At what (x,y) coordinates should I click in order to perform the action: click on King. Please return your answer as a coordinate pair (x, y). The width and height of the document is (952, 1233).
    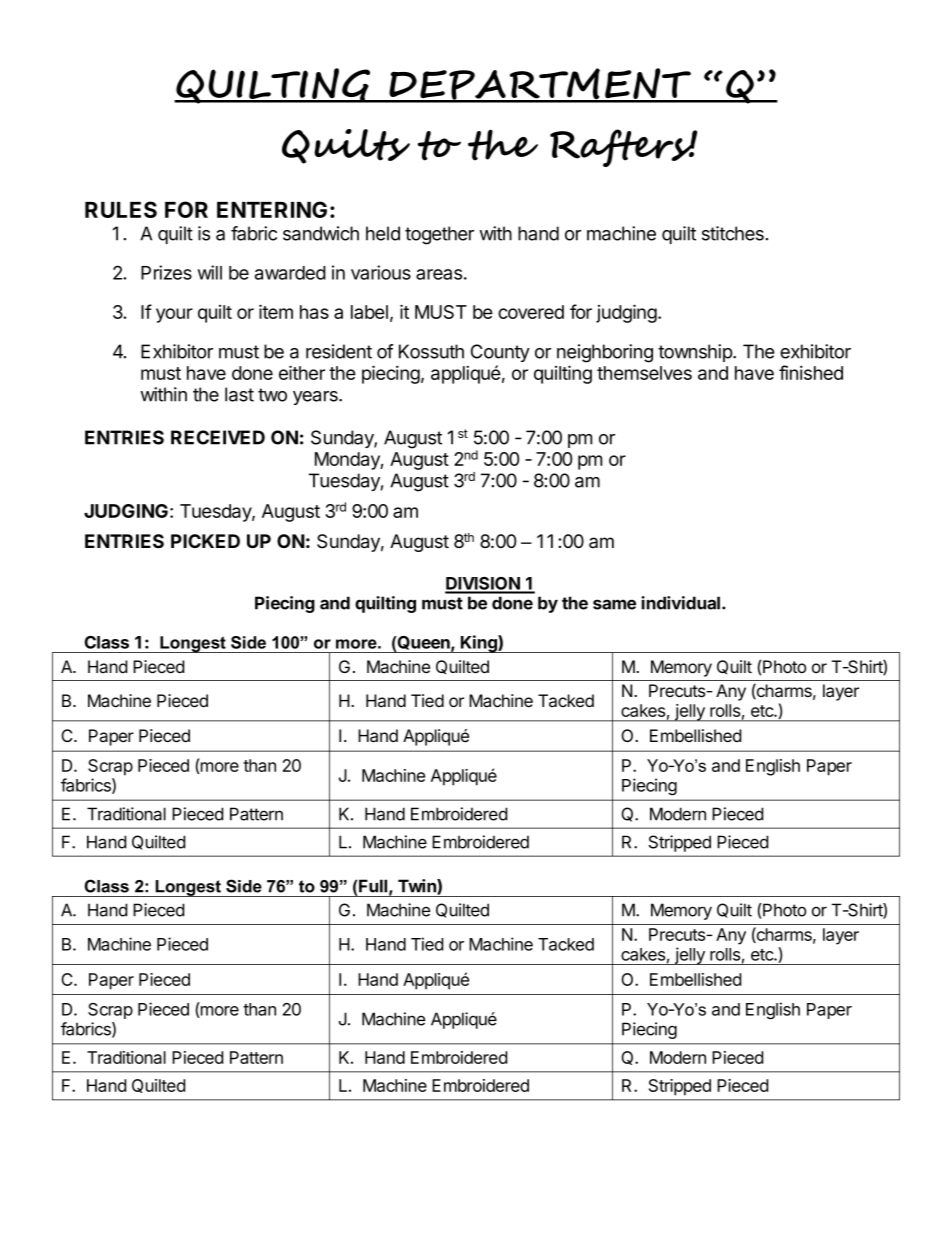
    Looking at the image, I should click on (479, 644).
